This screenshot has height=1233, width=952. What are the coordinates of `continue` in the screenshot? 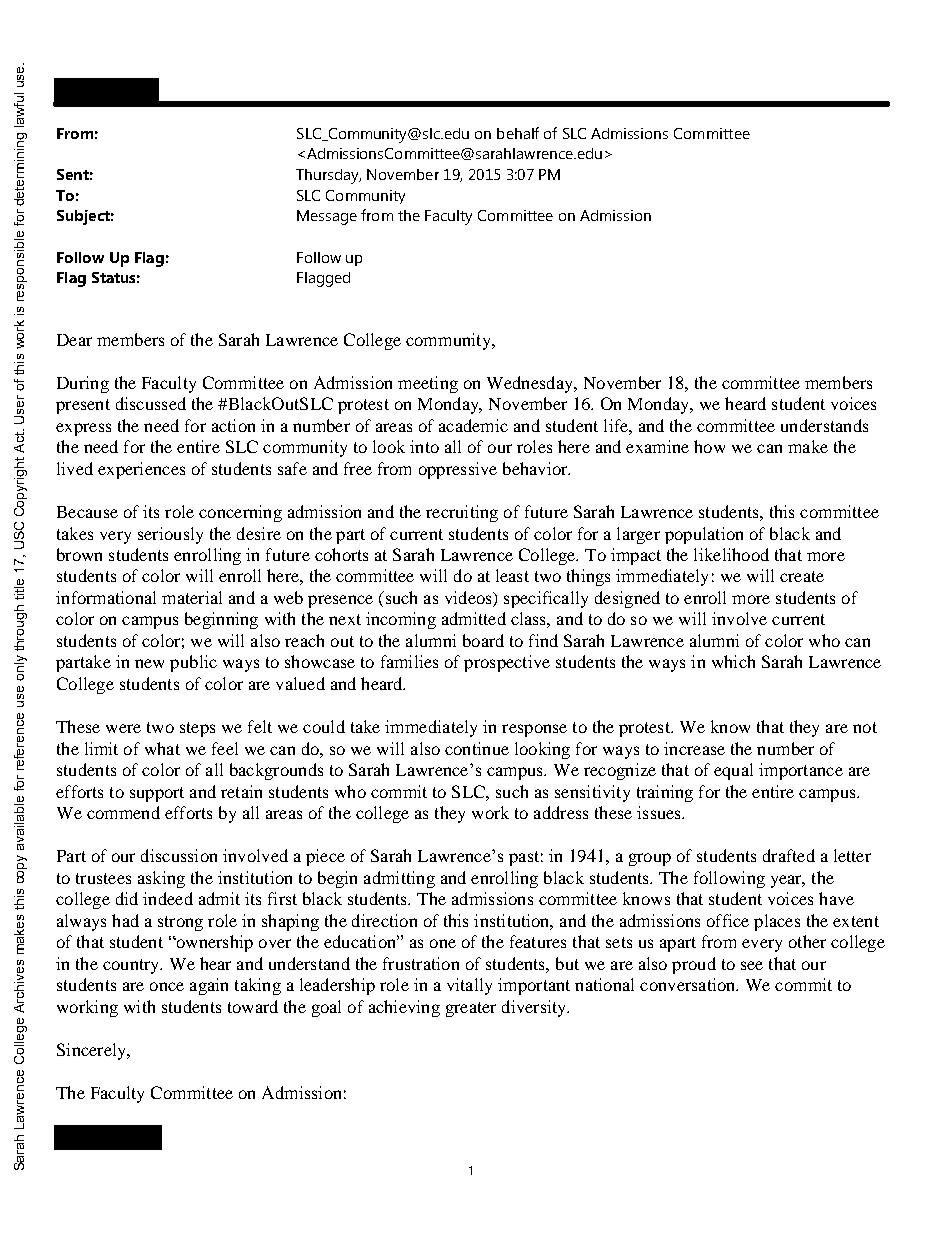 It's located at (477, 748).
